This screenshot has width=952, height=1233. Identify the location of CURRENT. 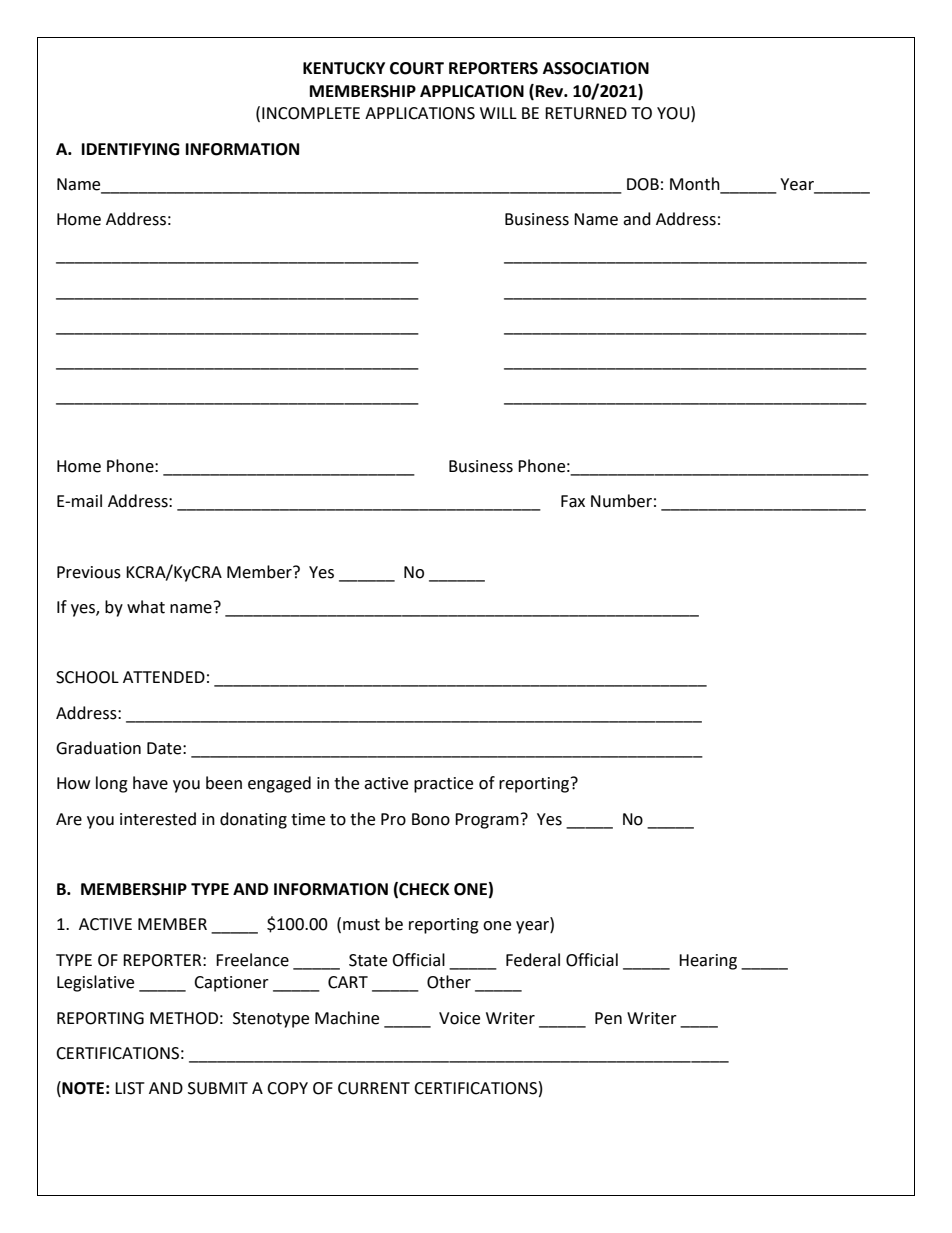
(374, 1088).
